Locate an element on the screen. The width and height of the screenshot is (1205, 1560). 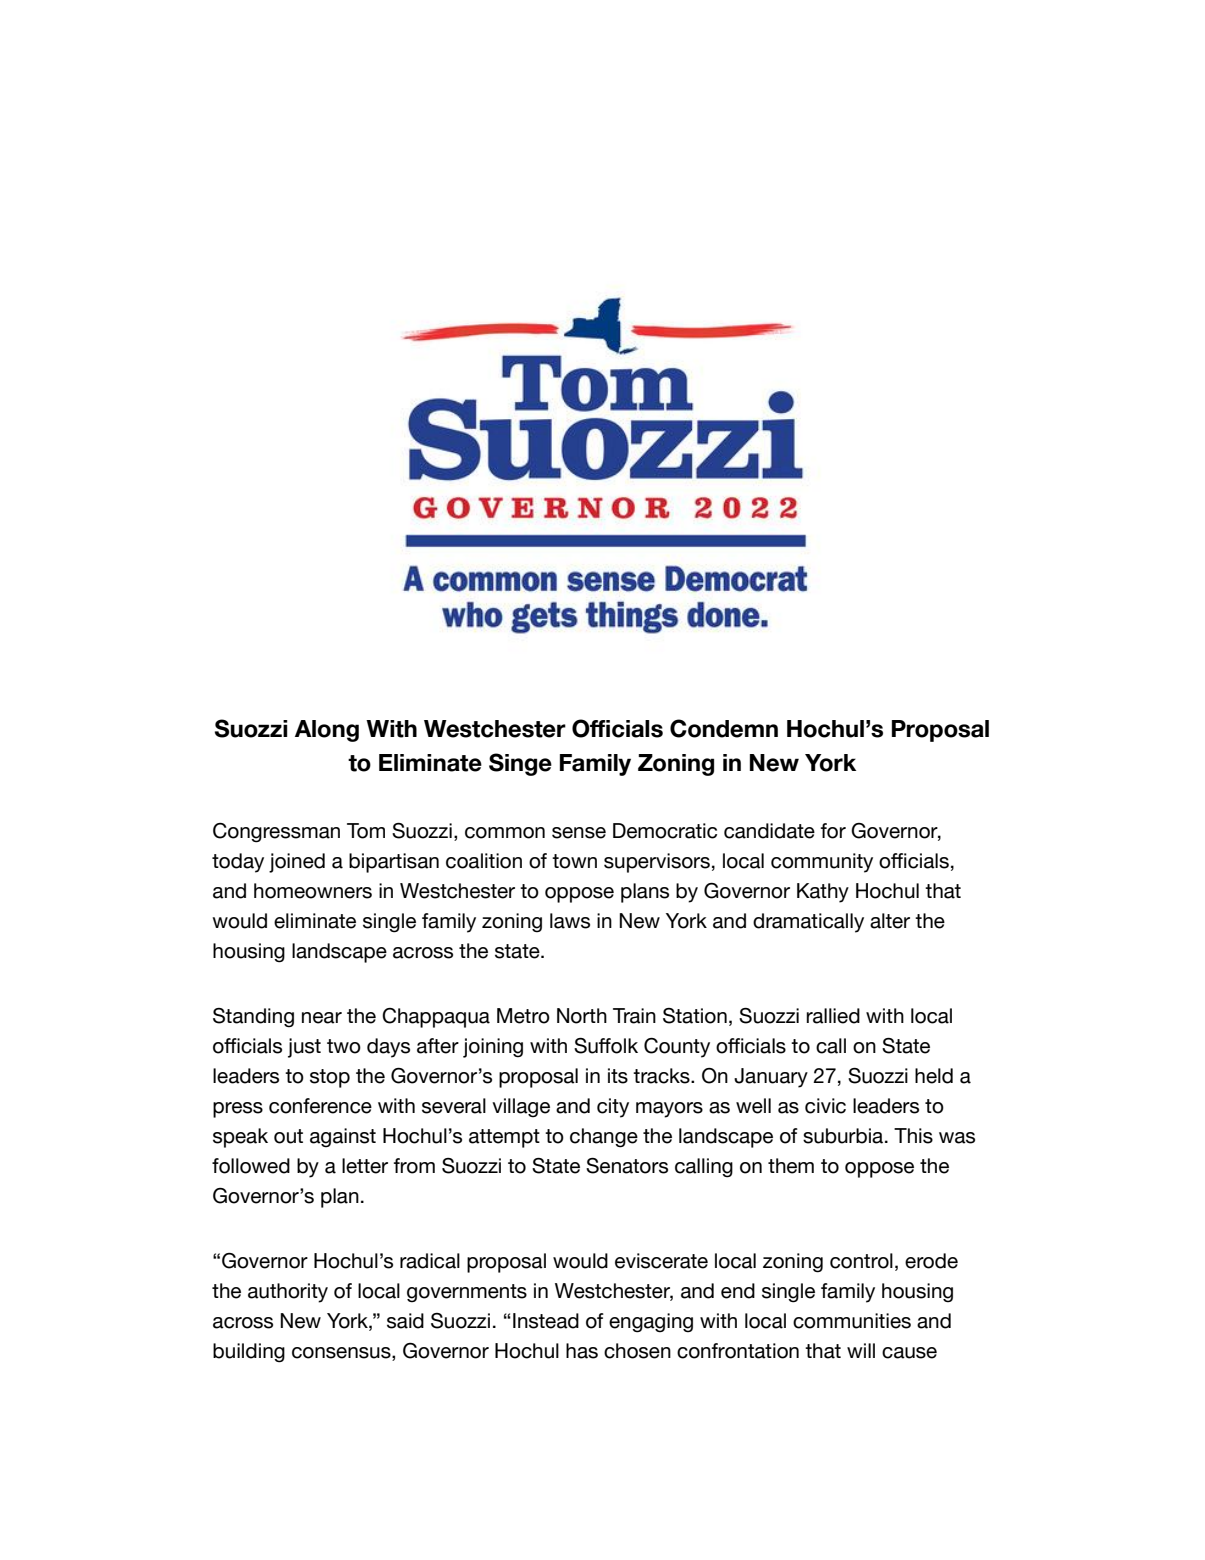
against is located at coordinates (343, 1138).
